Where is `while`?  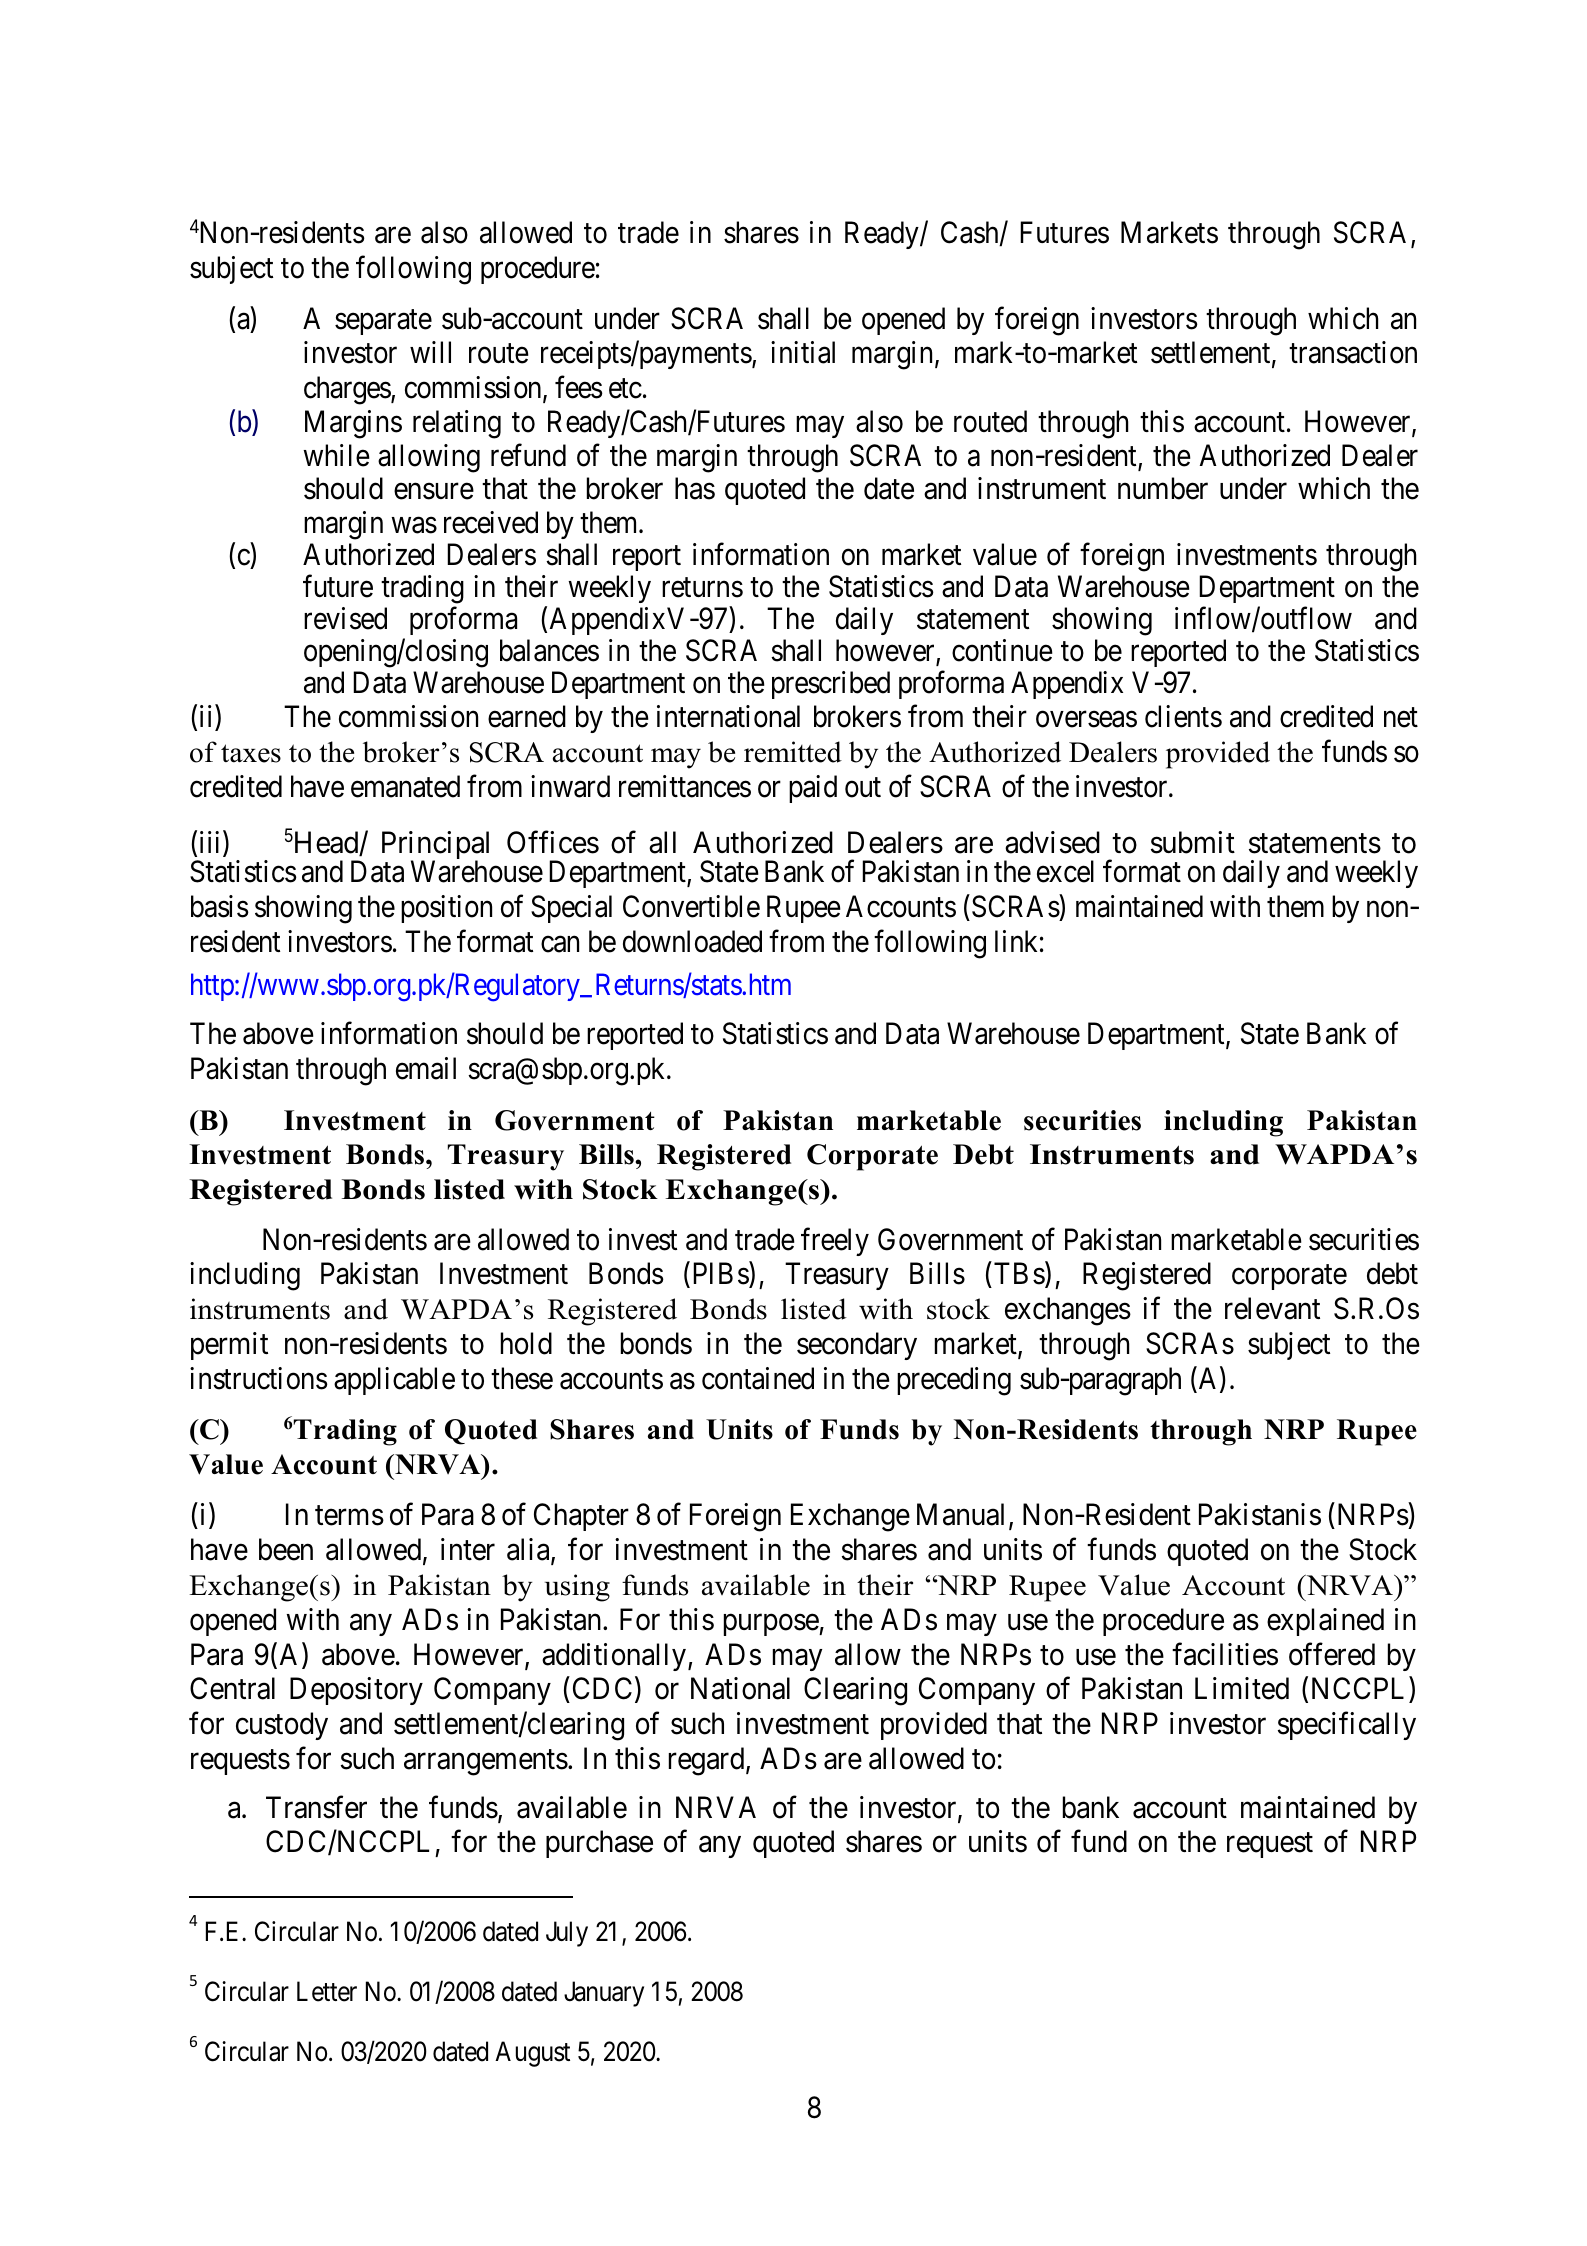
while is located at coordinates (336, 455).
